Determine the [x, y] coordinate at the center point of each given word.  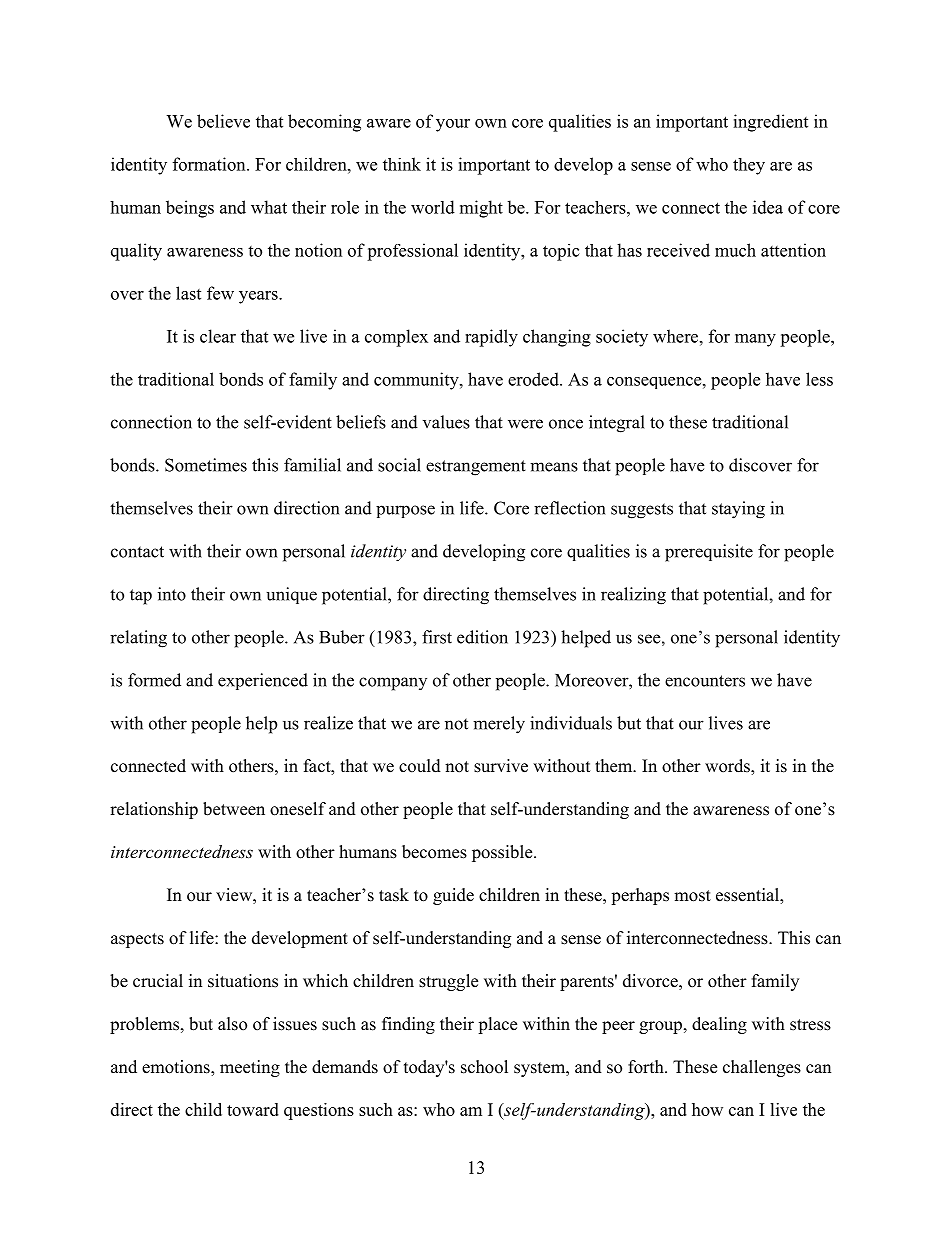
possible [503, 853]
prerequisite [709, 553]
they [749, 166]
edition [482, 637]
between [234, 809]
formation [210, 164]
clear [218, 336]
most [692, 896]
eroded [534, 379]
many [755, 340]
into [172, 594]
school [484, 1067]
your [453, 125]
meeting [250, 1068]
